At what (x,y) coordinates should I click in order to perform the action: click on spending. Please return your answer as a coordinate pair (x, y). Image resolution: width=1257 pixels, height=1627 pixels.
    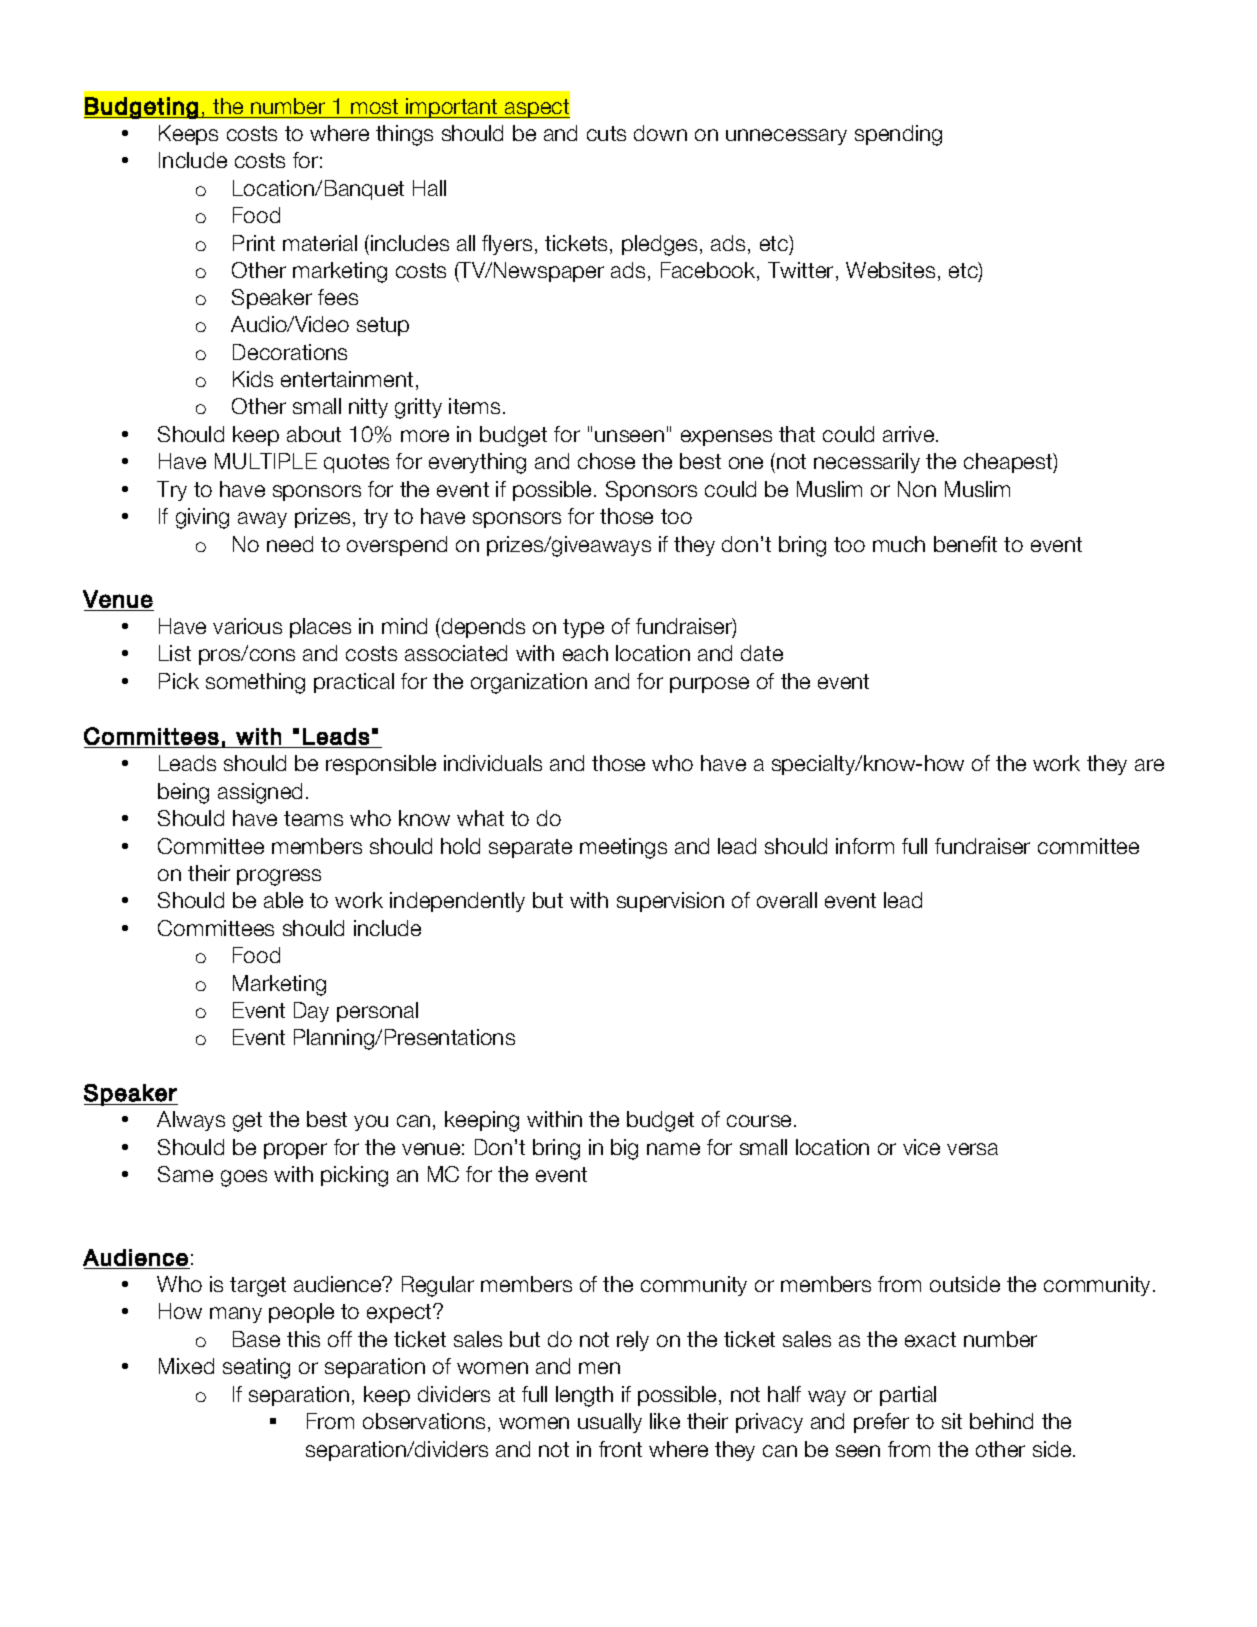
    Looking at the image, I should click on (898, 135).
